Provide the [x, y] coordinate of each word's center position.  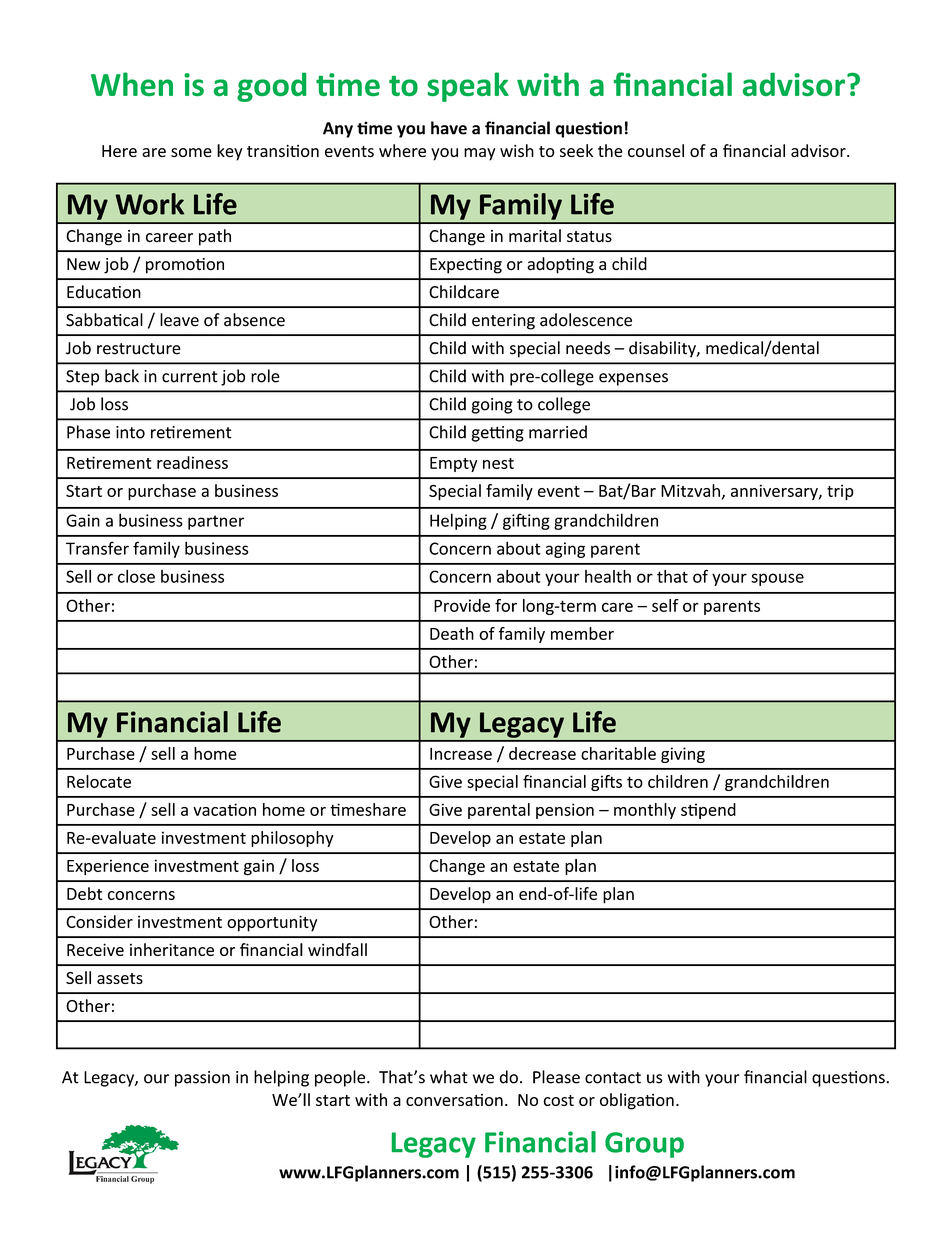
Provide [462, 605]
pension [565, 811]
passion [202, 1079]
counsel [656, 150]
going [491, 406]
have [449, 128]
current [190, 377]
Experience [108, 867]
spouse [777, 579]
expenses [633, 379]
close [136, 576]
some [191, 152]
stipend [708, 811]
